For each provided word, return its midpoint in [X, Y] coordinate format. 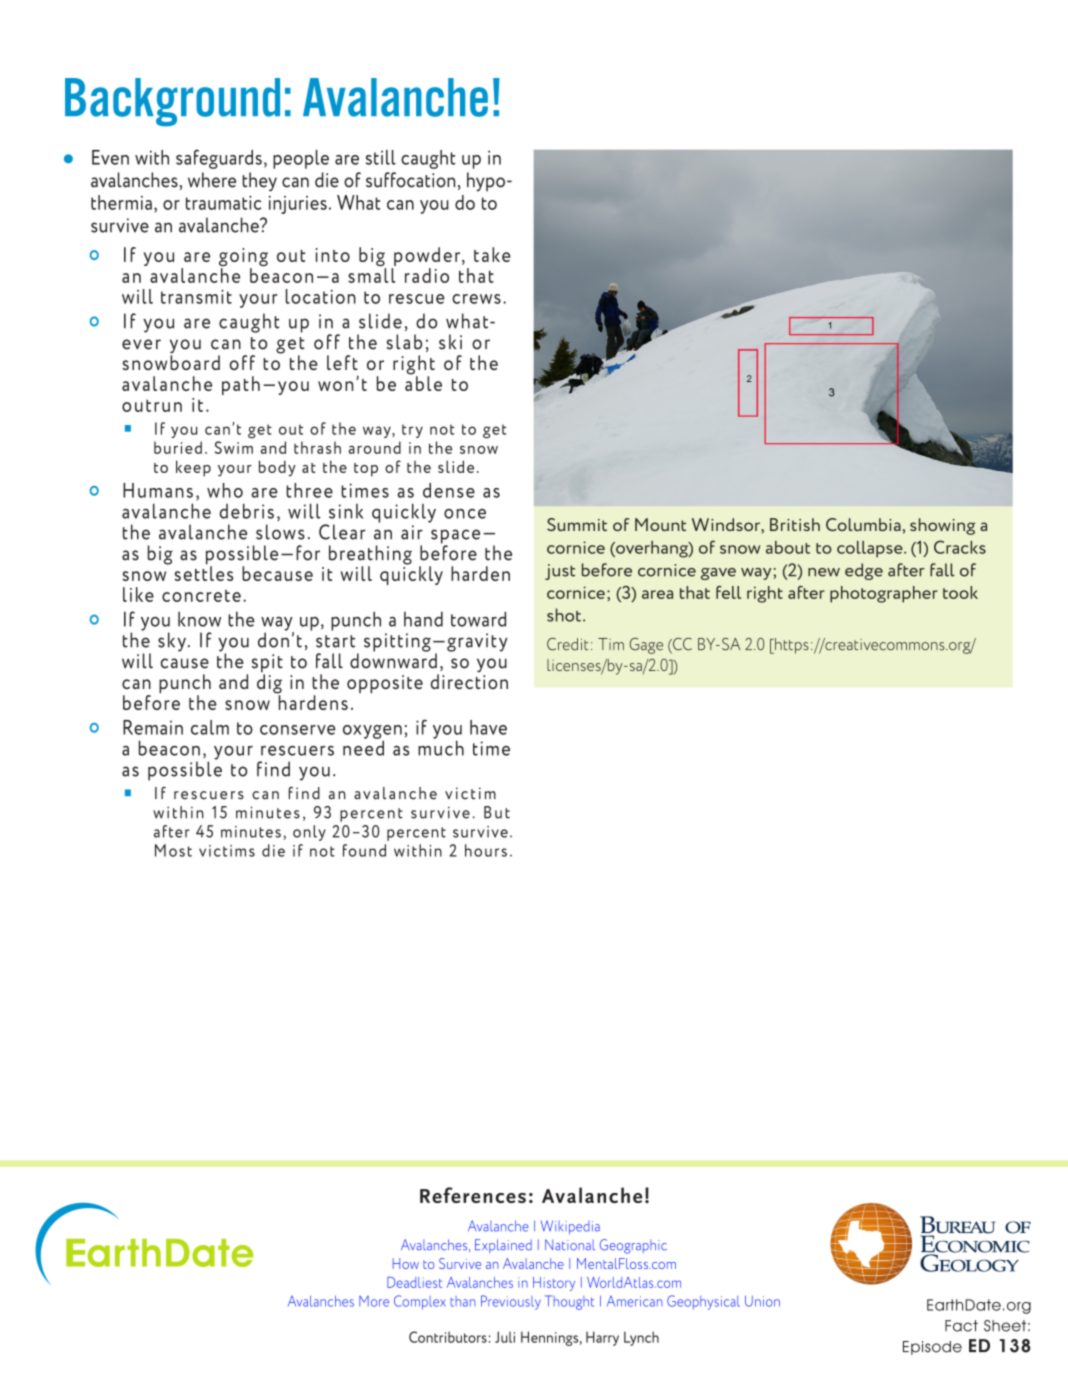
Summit [577, 524]
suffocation [410, 180]
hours [486, 850]
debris [247, 511]
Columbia [863, 524]
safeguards [219, 159]
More [374, 1301]
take [492, 254]
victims [227, 851]
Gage [646, 646]
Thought [569, 1302]
